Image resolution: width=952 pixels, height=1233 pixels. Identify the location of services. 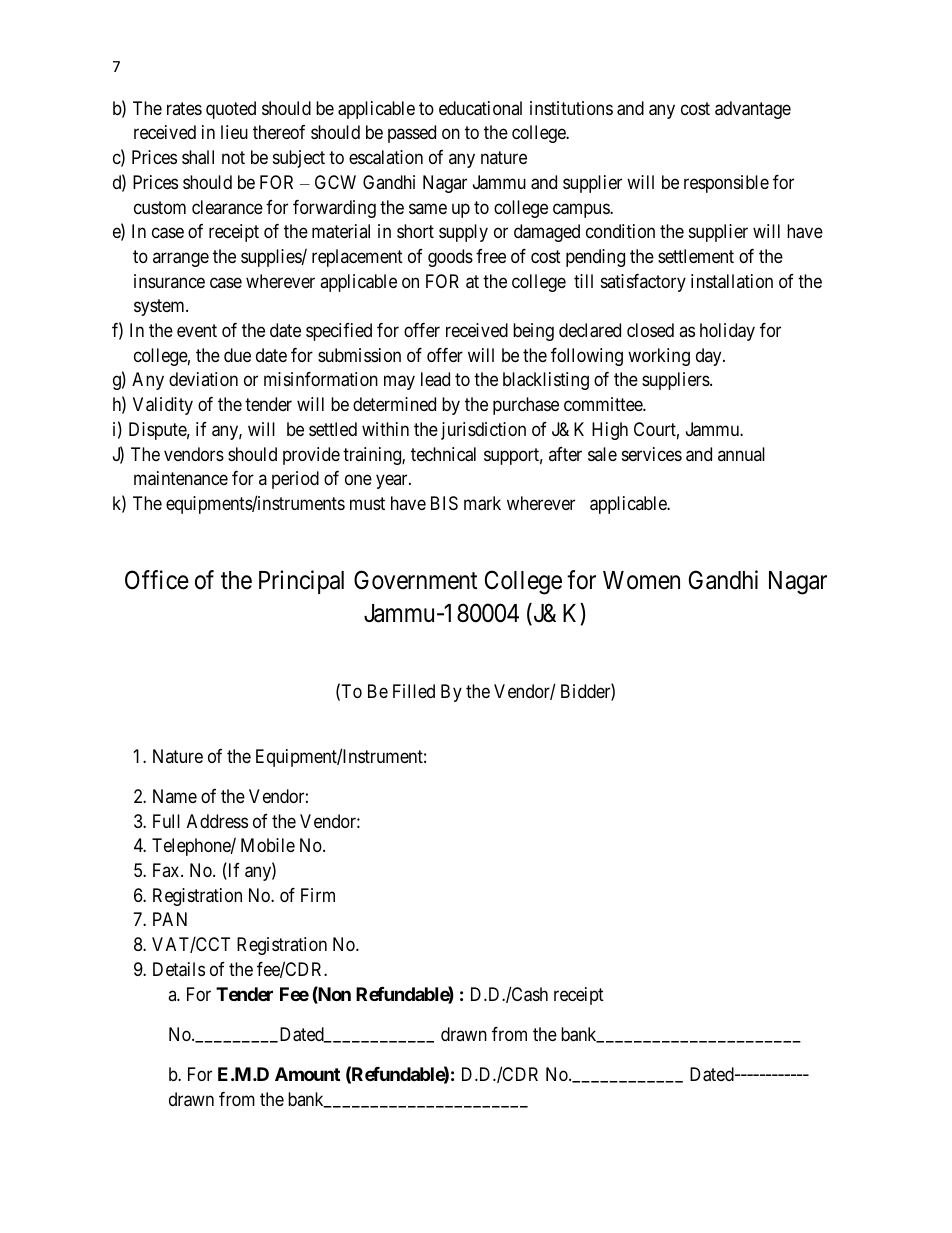
(652, 454).
